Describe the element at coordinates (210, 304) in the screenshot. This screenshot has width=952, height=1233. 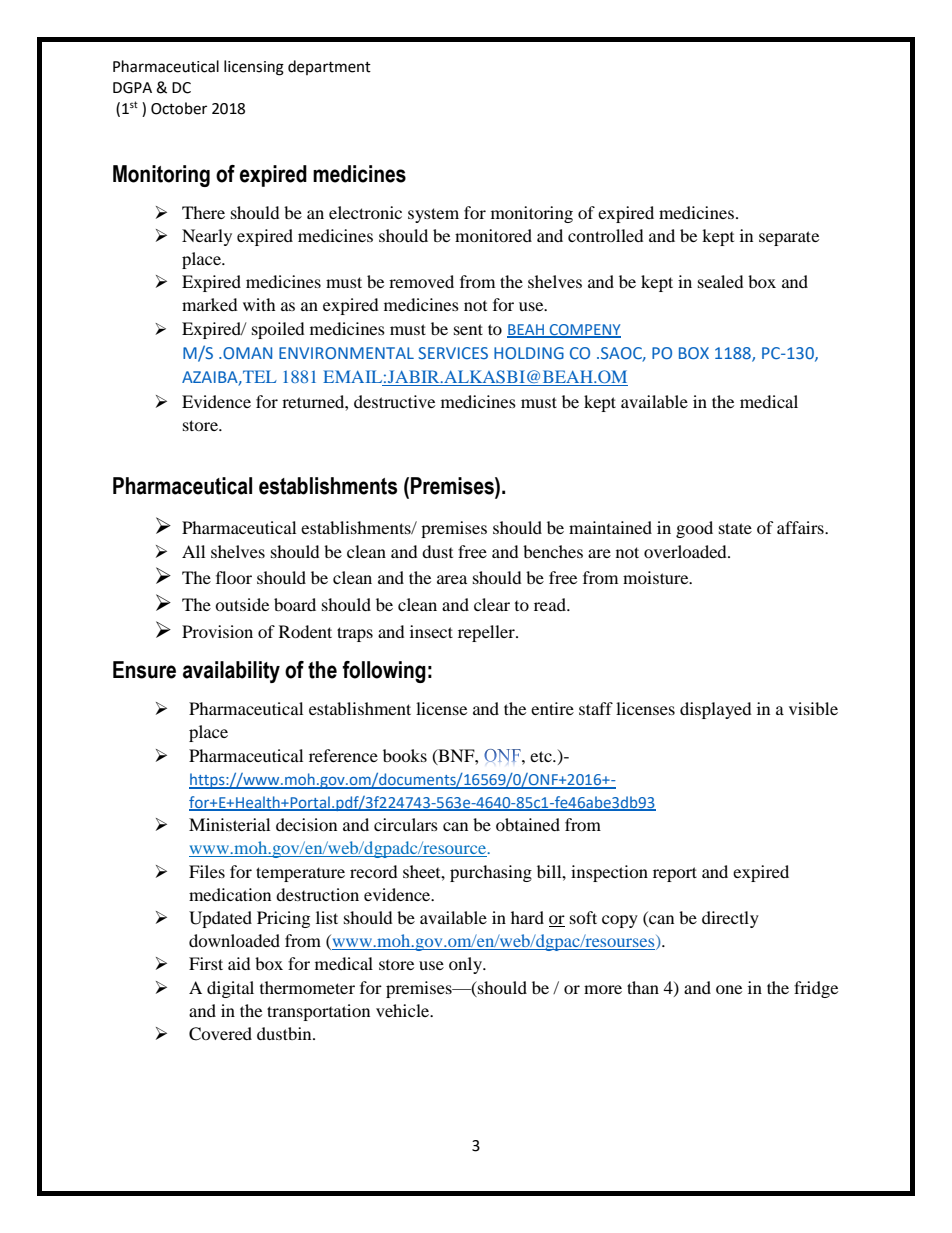
I see `marked` at that location.
